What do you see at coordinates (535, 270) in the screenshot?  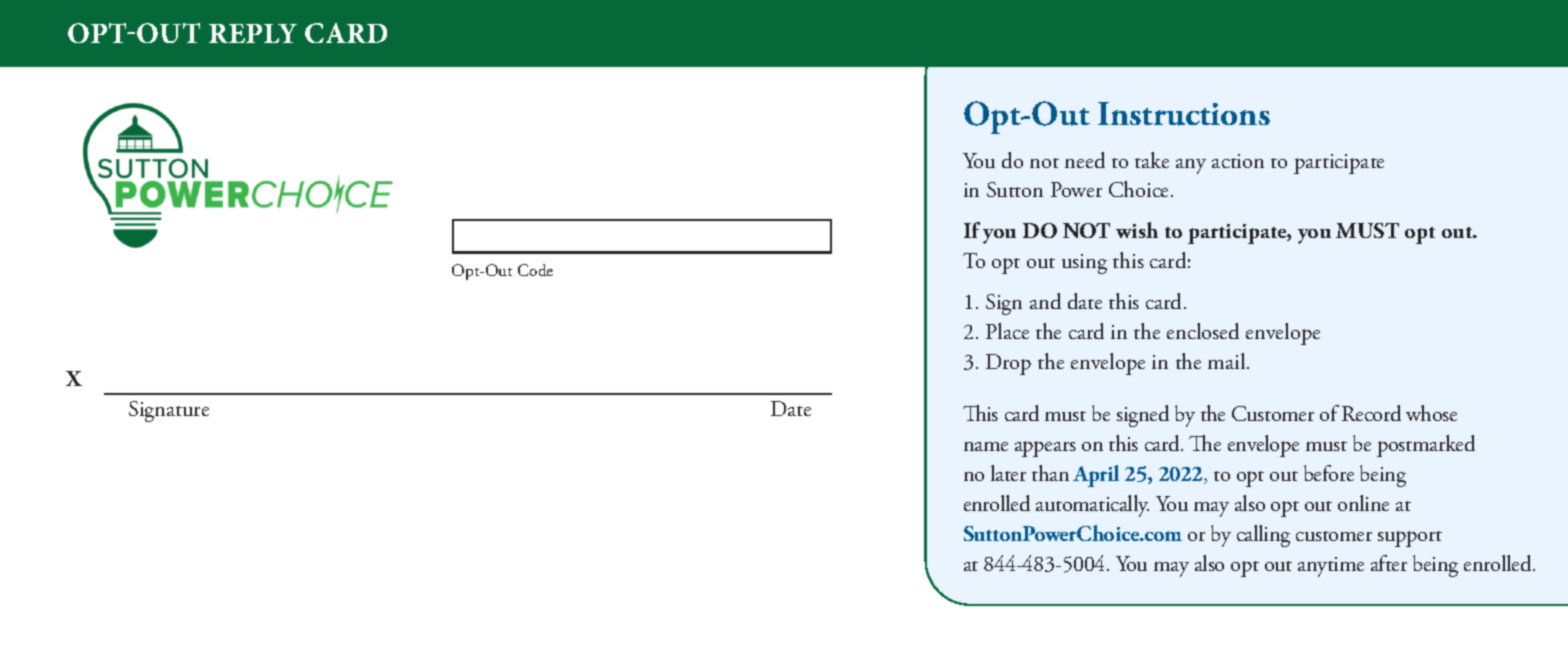 I see `Code` at bounding box center [535, 270].
